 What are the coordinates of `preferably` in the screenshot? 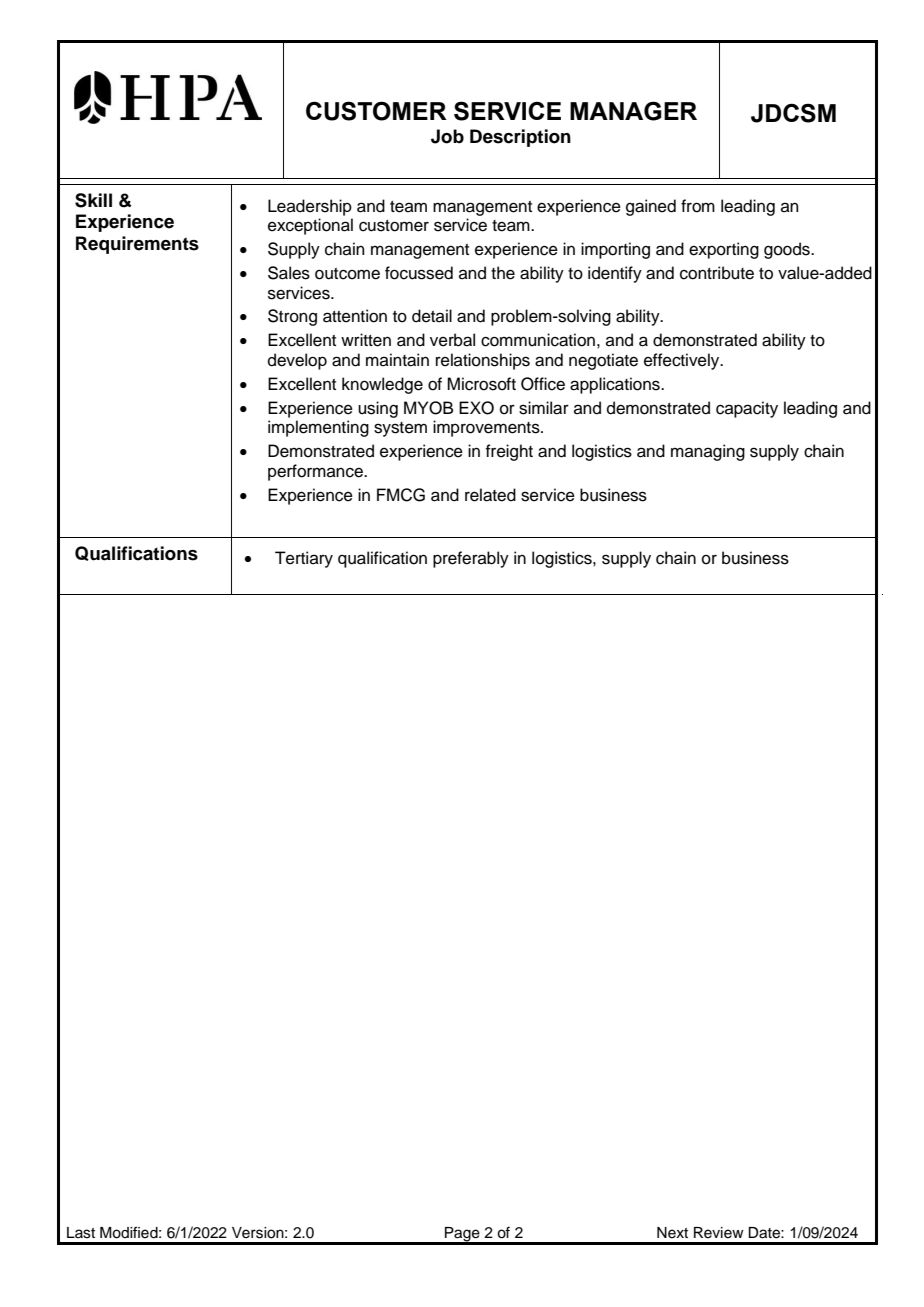 It's located at (471, 559).
